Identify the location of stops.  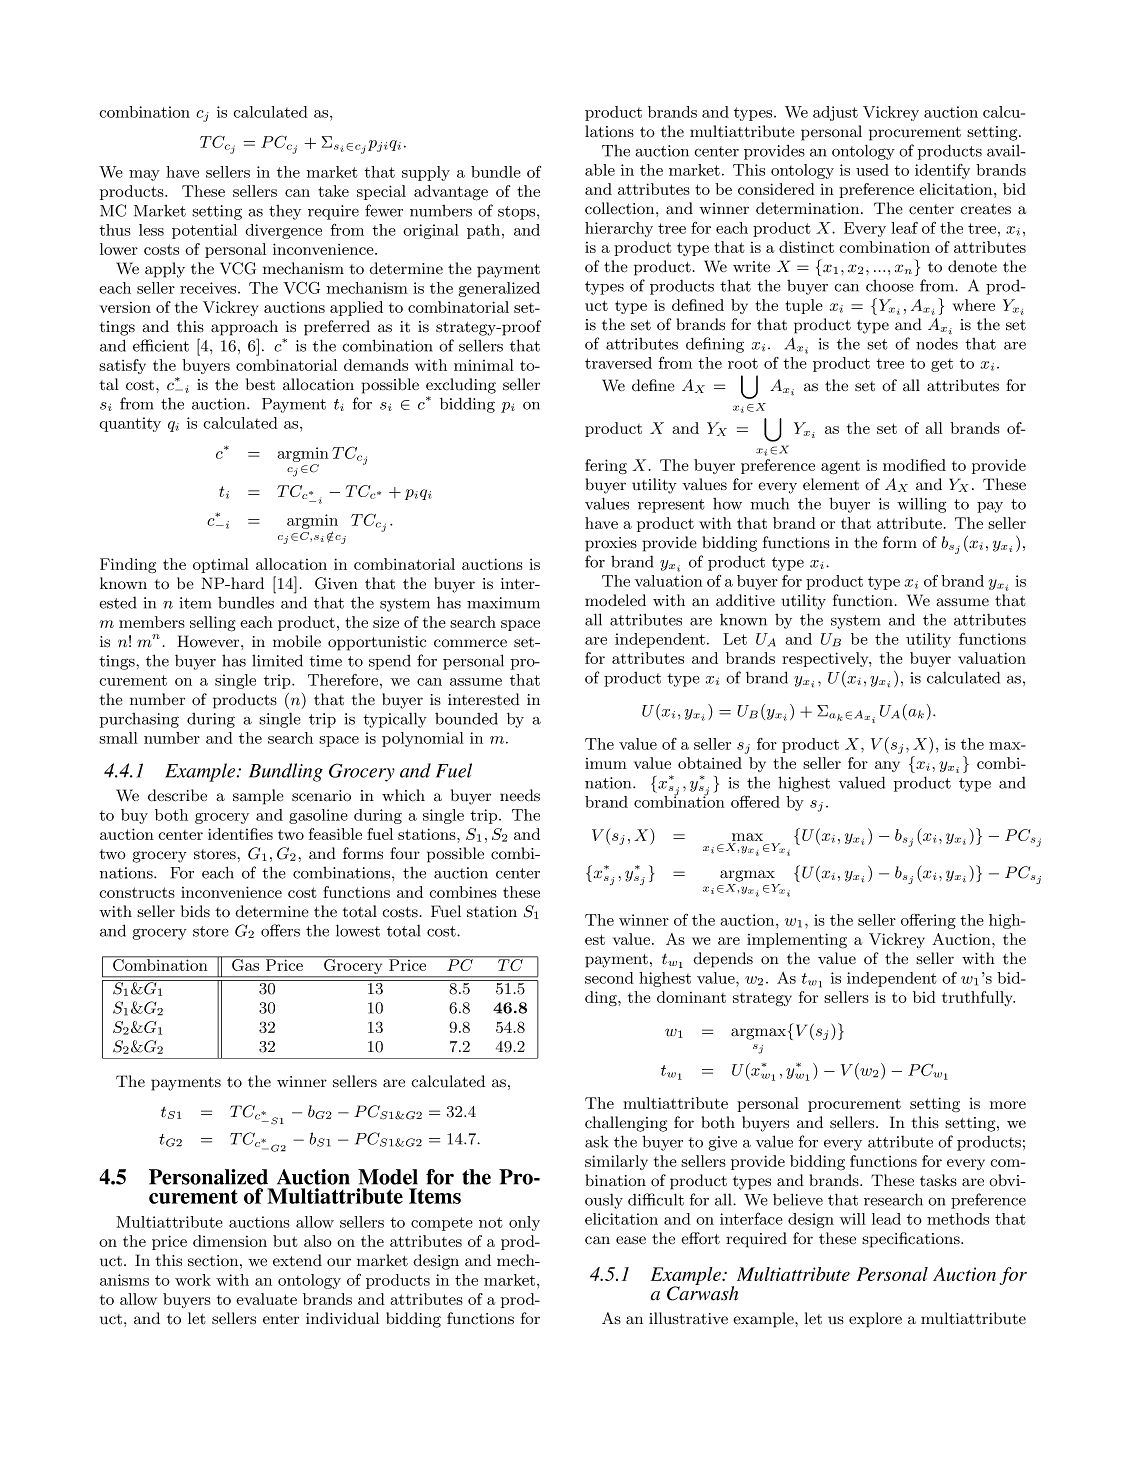
(518, 213).
